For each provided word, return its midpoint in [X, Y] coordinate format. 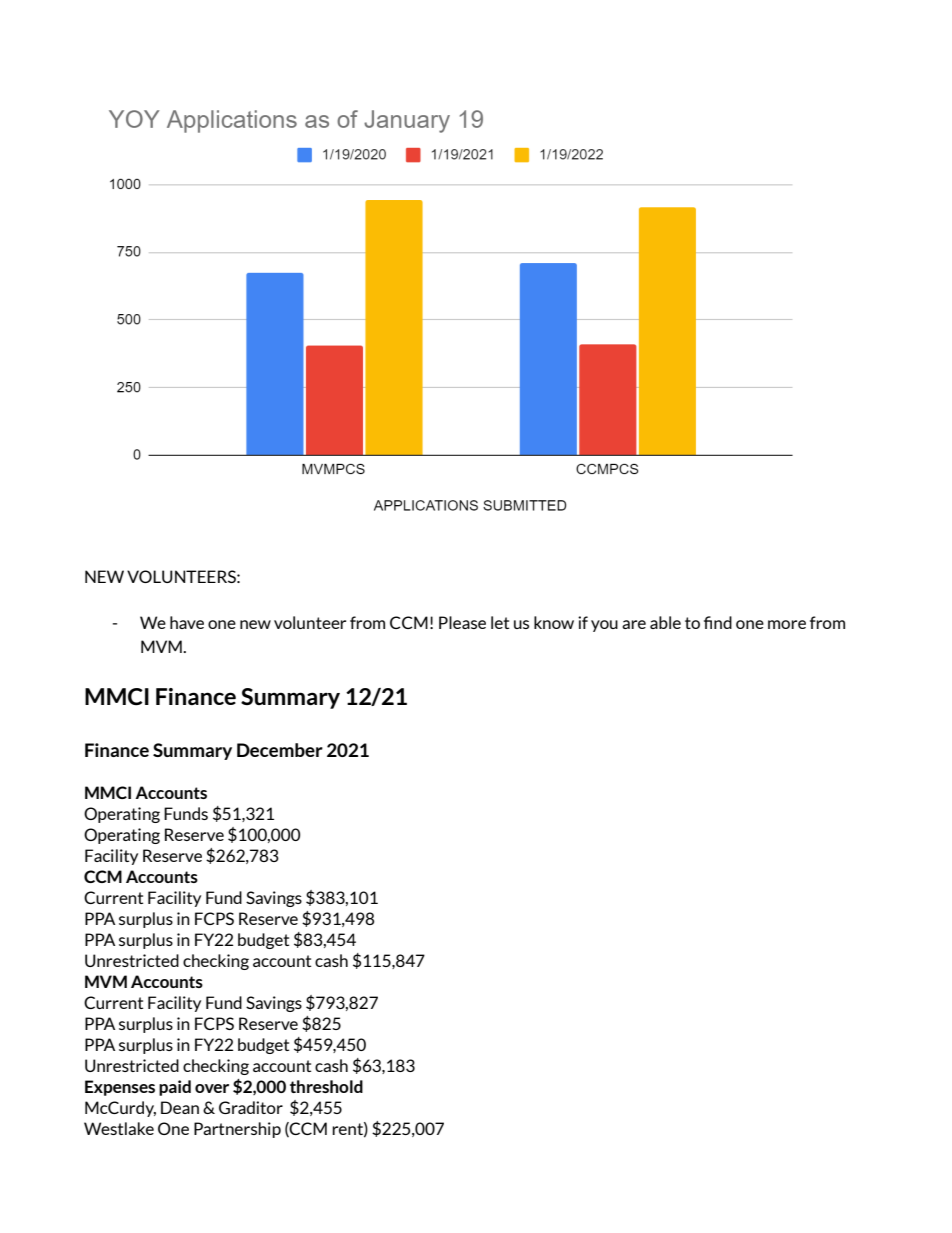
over [212, 1088]
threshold [326, 1086]
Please [462, 622]
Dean [180, 1107]
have [187, 622]
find [718, 622]
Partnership [237, 1130]
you [604, 626]
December [280, 750]
